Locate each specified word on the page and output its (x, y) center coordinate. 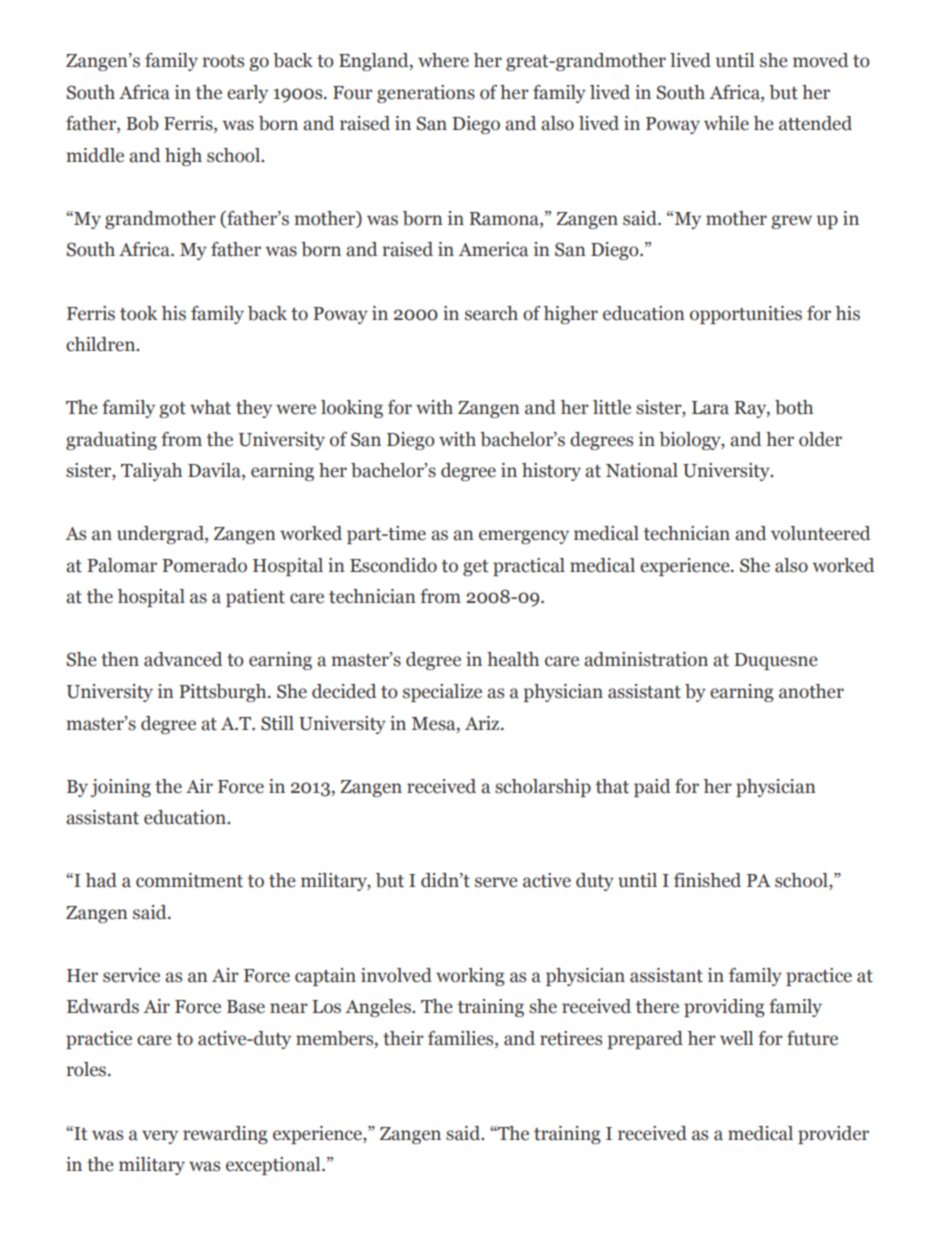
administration (646, 659)
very (160, 1137)
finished (707, 880)
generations (426, 94)
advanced (183, 659)
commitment (189, 880)
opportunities (746, 315)
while (726, 123)
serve (496, 882)
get (476, 568)
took (138, 313)
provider (833, 1135)
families (462, 1039)
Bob (142, 123)
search (491, 313)
